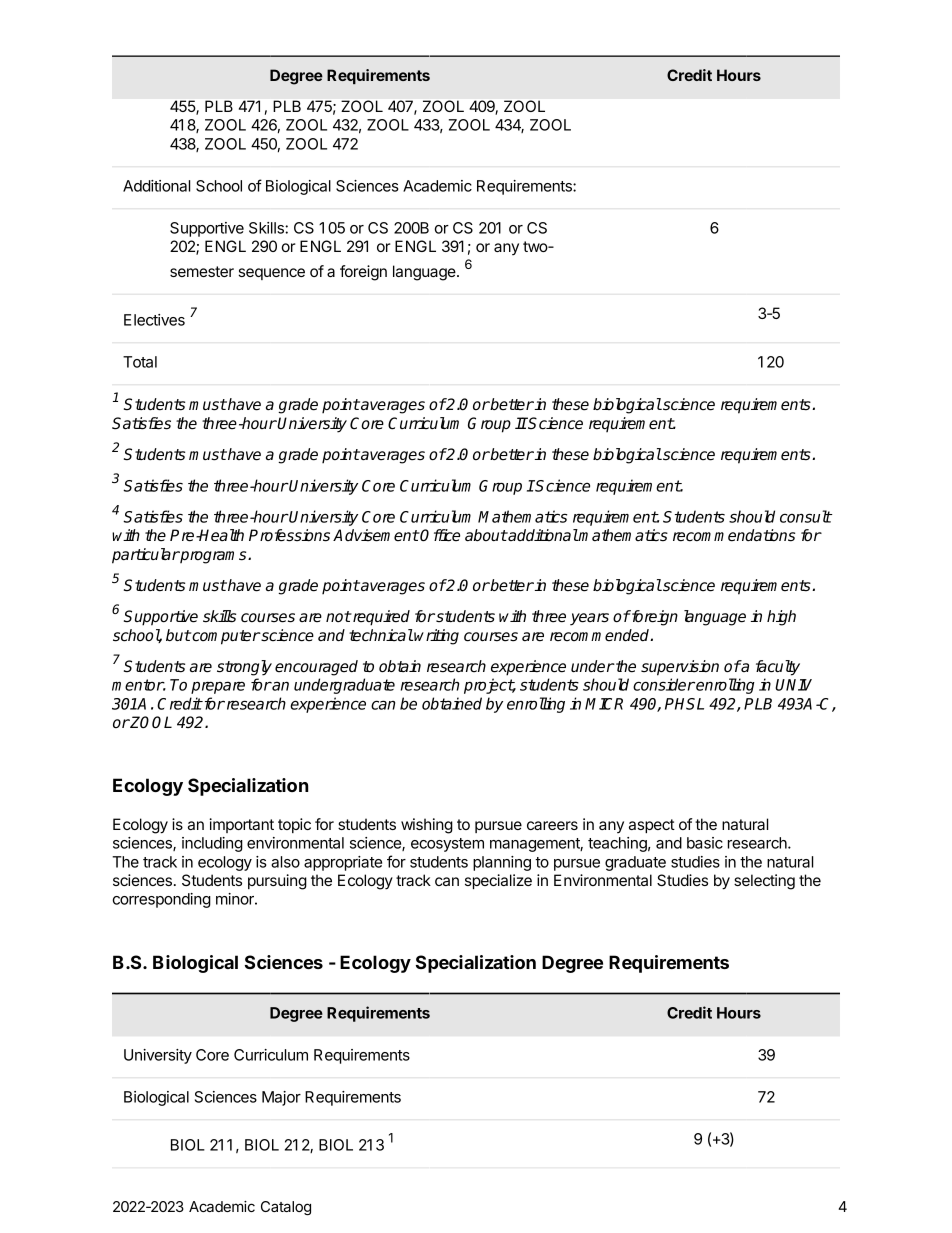 This screenshot has width=952, height=1233. Describe the element at coordinates (734, 535) in the screenshot. I see `recommendations` at that location.
